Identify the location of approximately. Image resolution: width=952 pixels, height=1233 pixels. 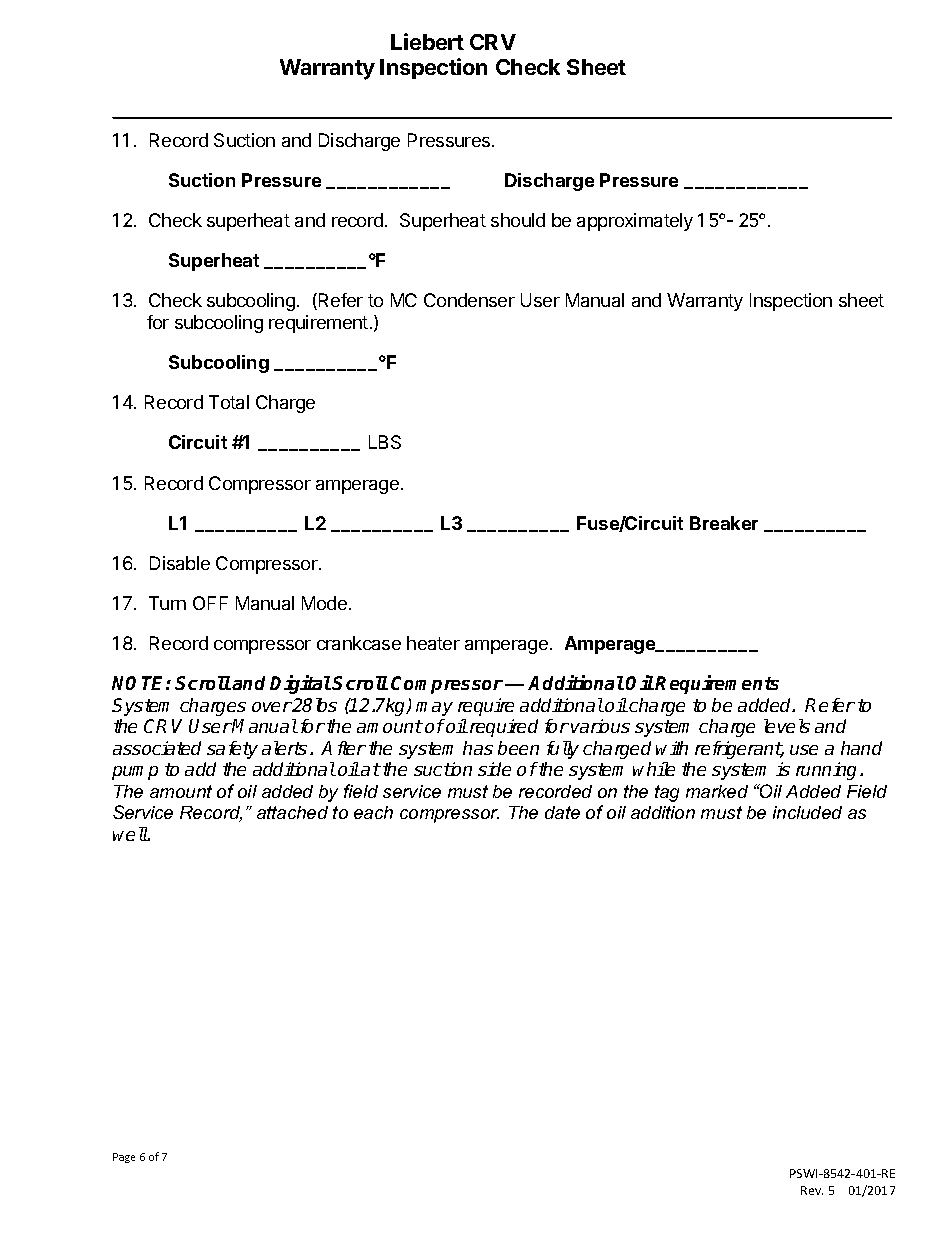
(635, 222).
